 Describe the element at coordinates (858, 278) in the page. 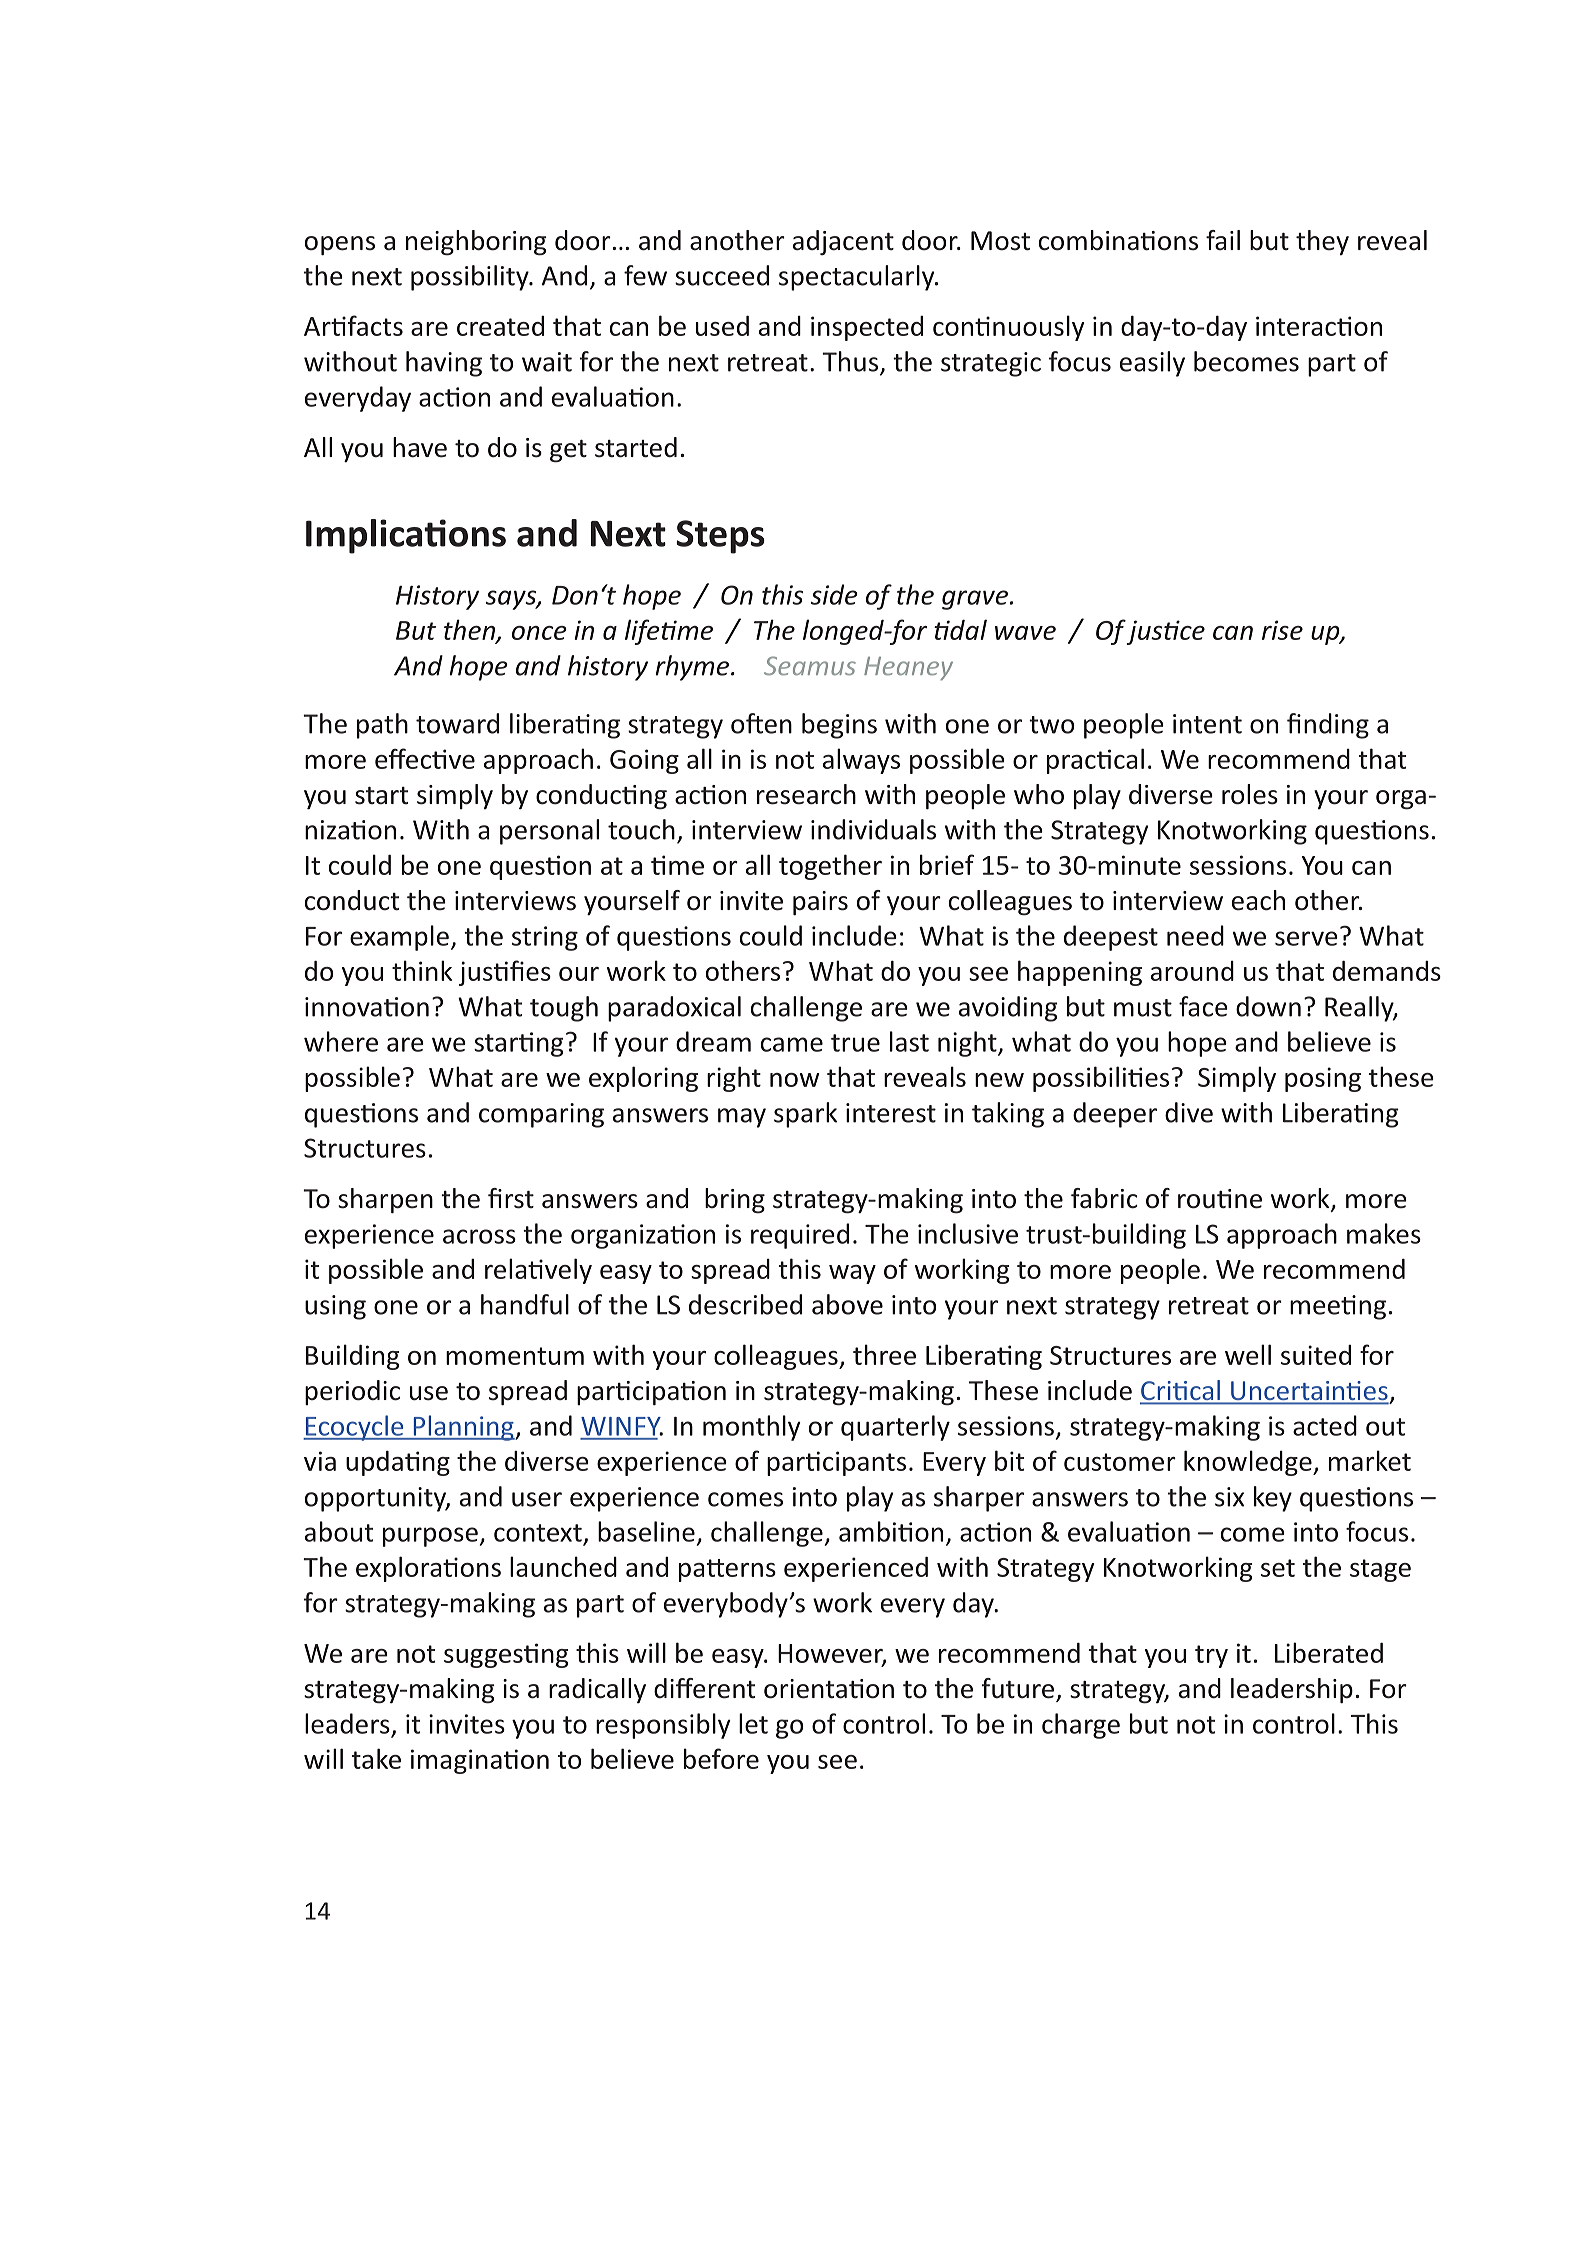

I see `spectacularly` at that location.
